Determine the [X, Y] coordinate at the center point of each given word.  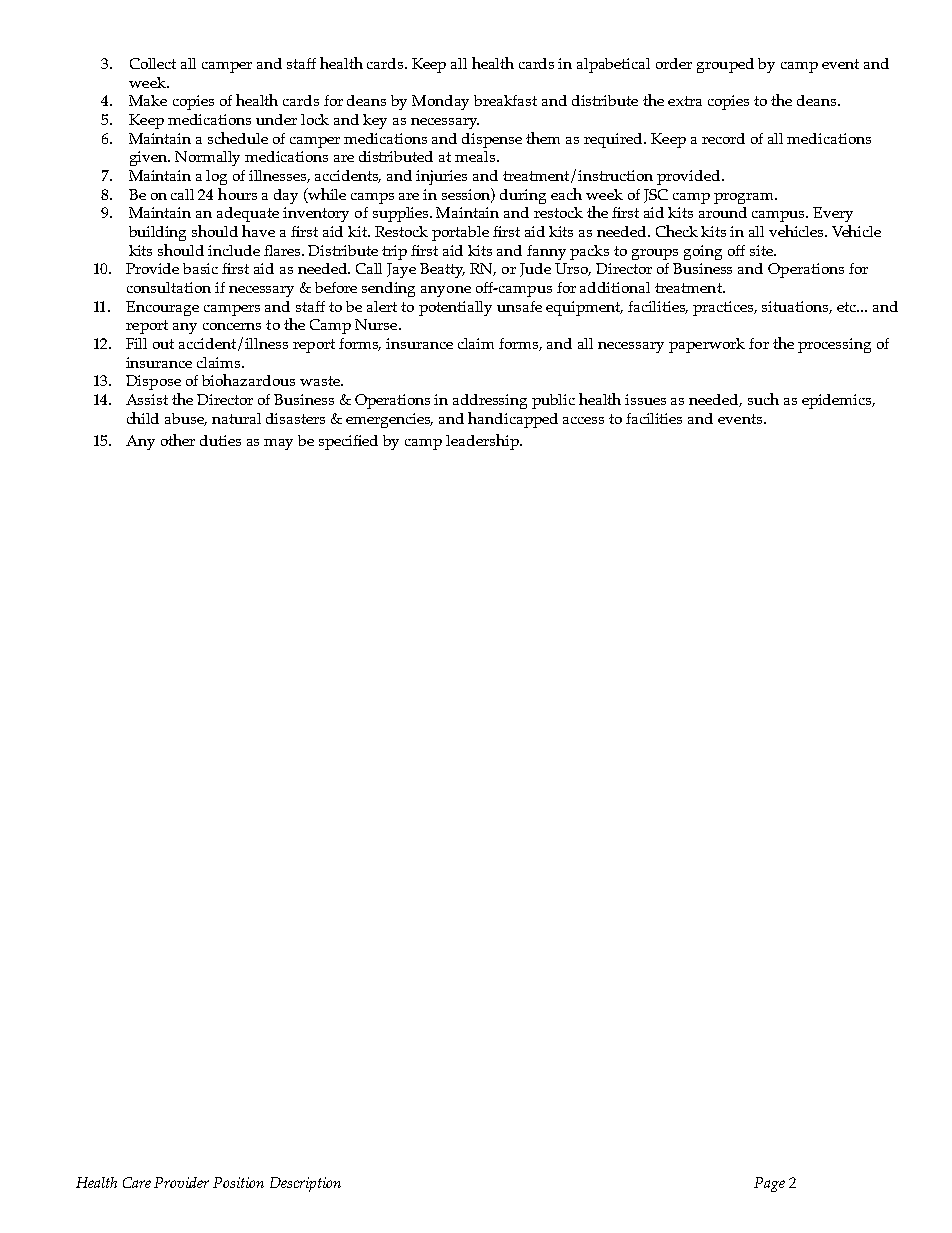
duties [220, 440]
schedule [238, 138]
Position [238, 1182]
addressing [490, 401]
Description [305, 1184]
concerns [232, 326]
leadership [483, 442]
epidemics [838, 401]
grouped [725, 65]
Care [137, 1182]
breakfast [505, 100]
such [763, 399]
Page [769, 1184]
